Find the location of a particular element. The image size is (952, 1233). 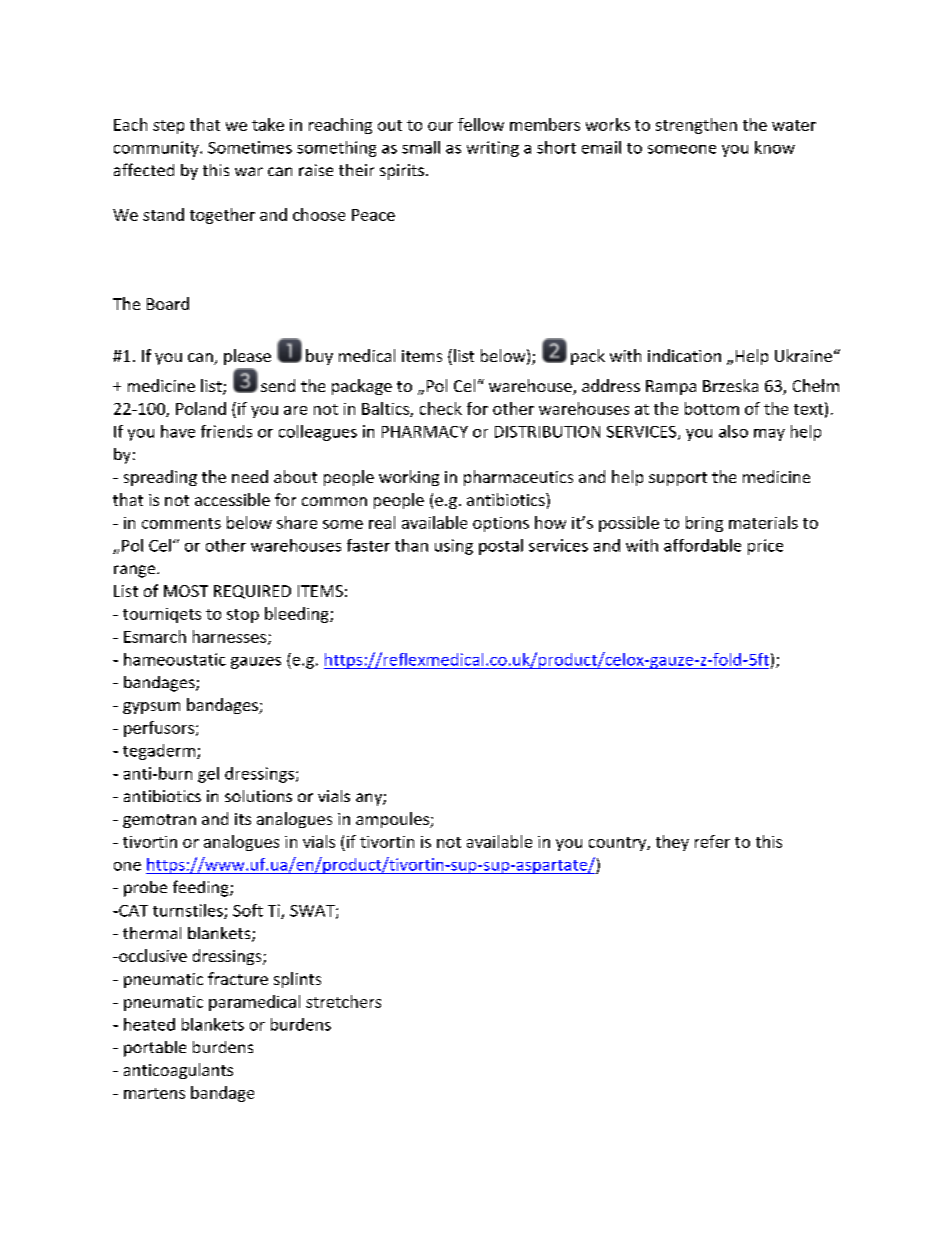

affordable is located at coordinates (702, 545).
